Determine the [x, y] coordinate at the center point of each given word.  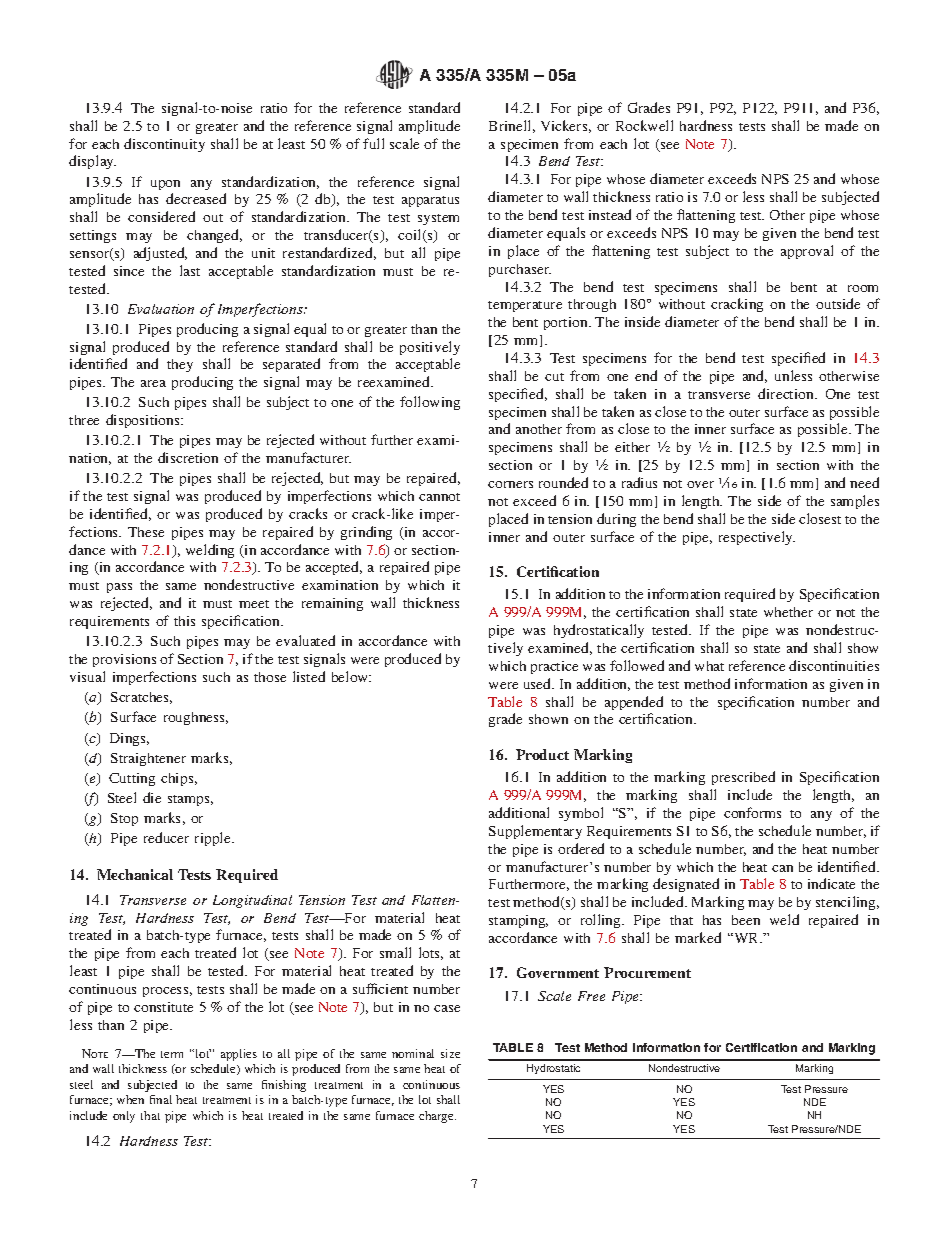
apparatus [430, 201]
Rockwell [644, 125]
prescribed [743, 778]
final [161, 1099]
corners [510, 484]
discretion [188, 457]
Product [542, 754]
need [864, 482]
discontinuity [164, 145]
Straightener [148, 759]
